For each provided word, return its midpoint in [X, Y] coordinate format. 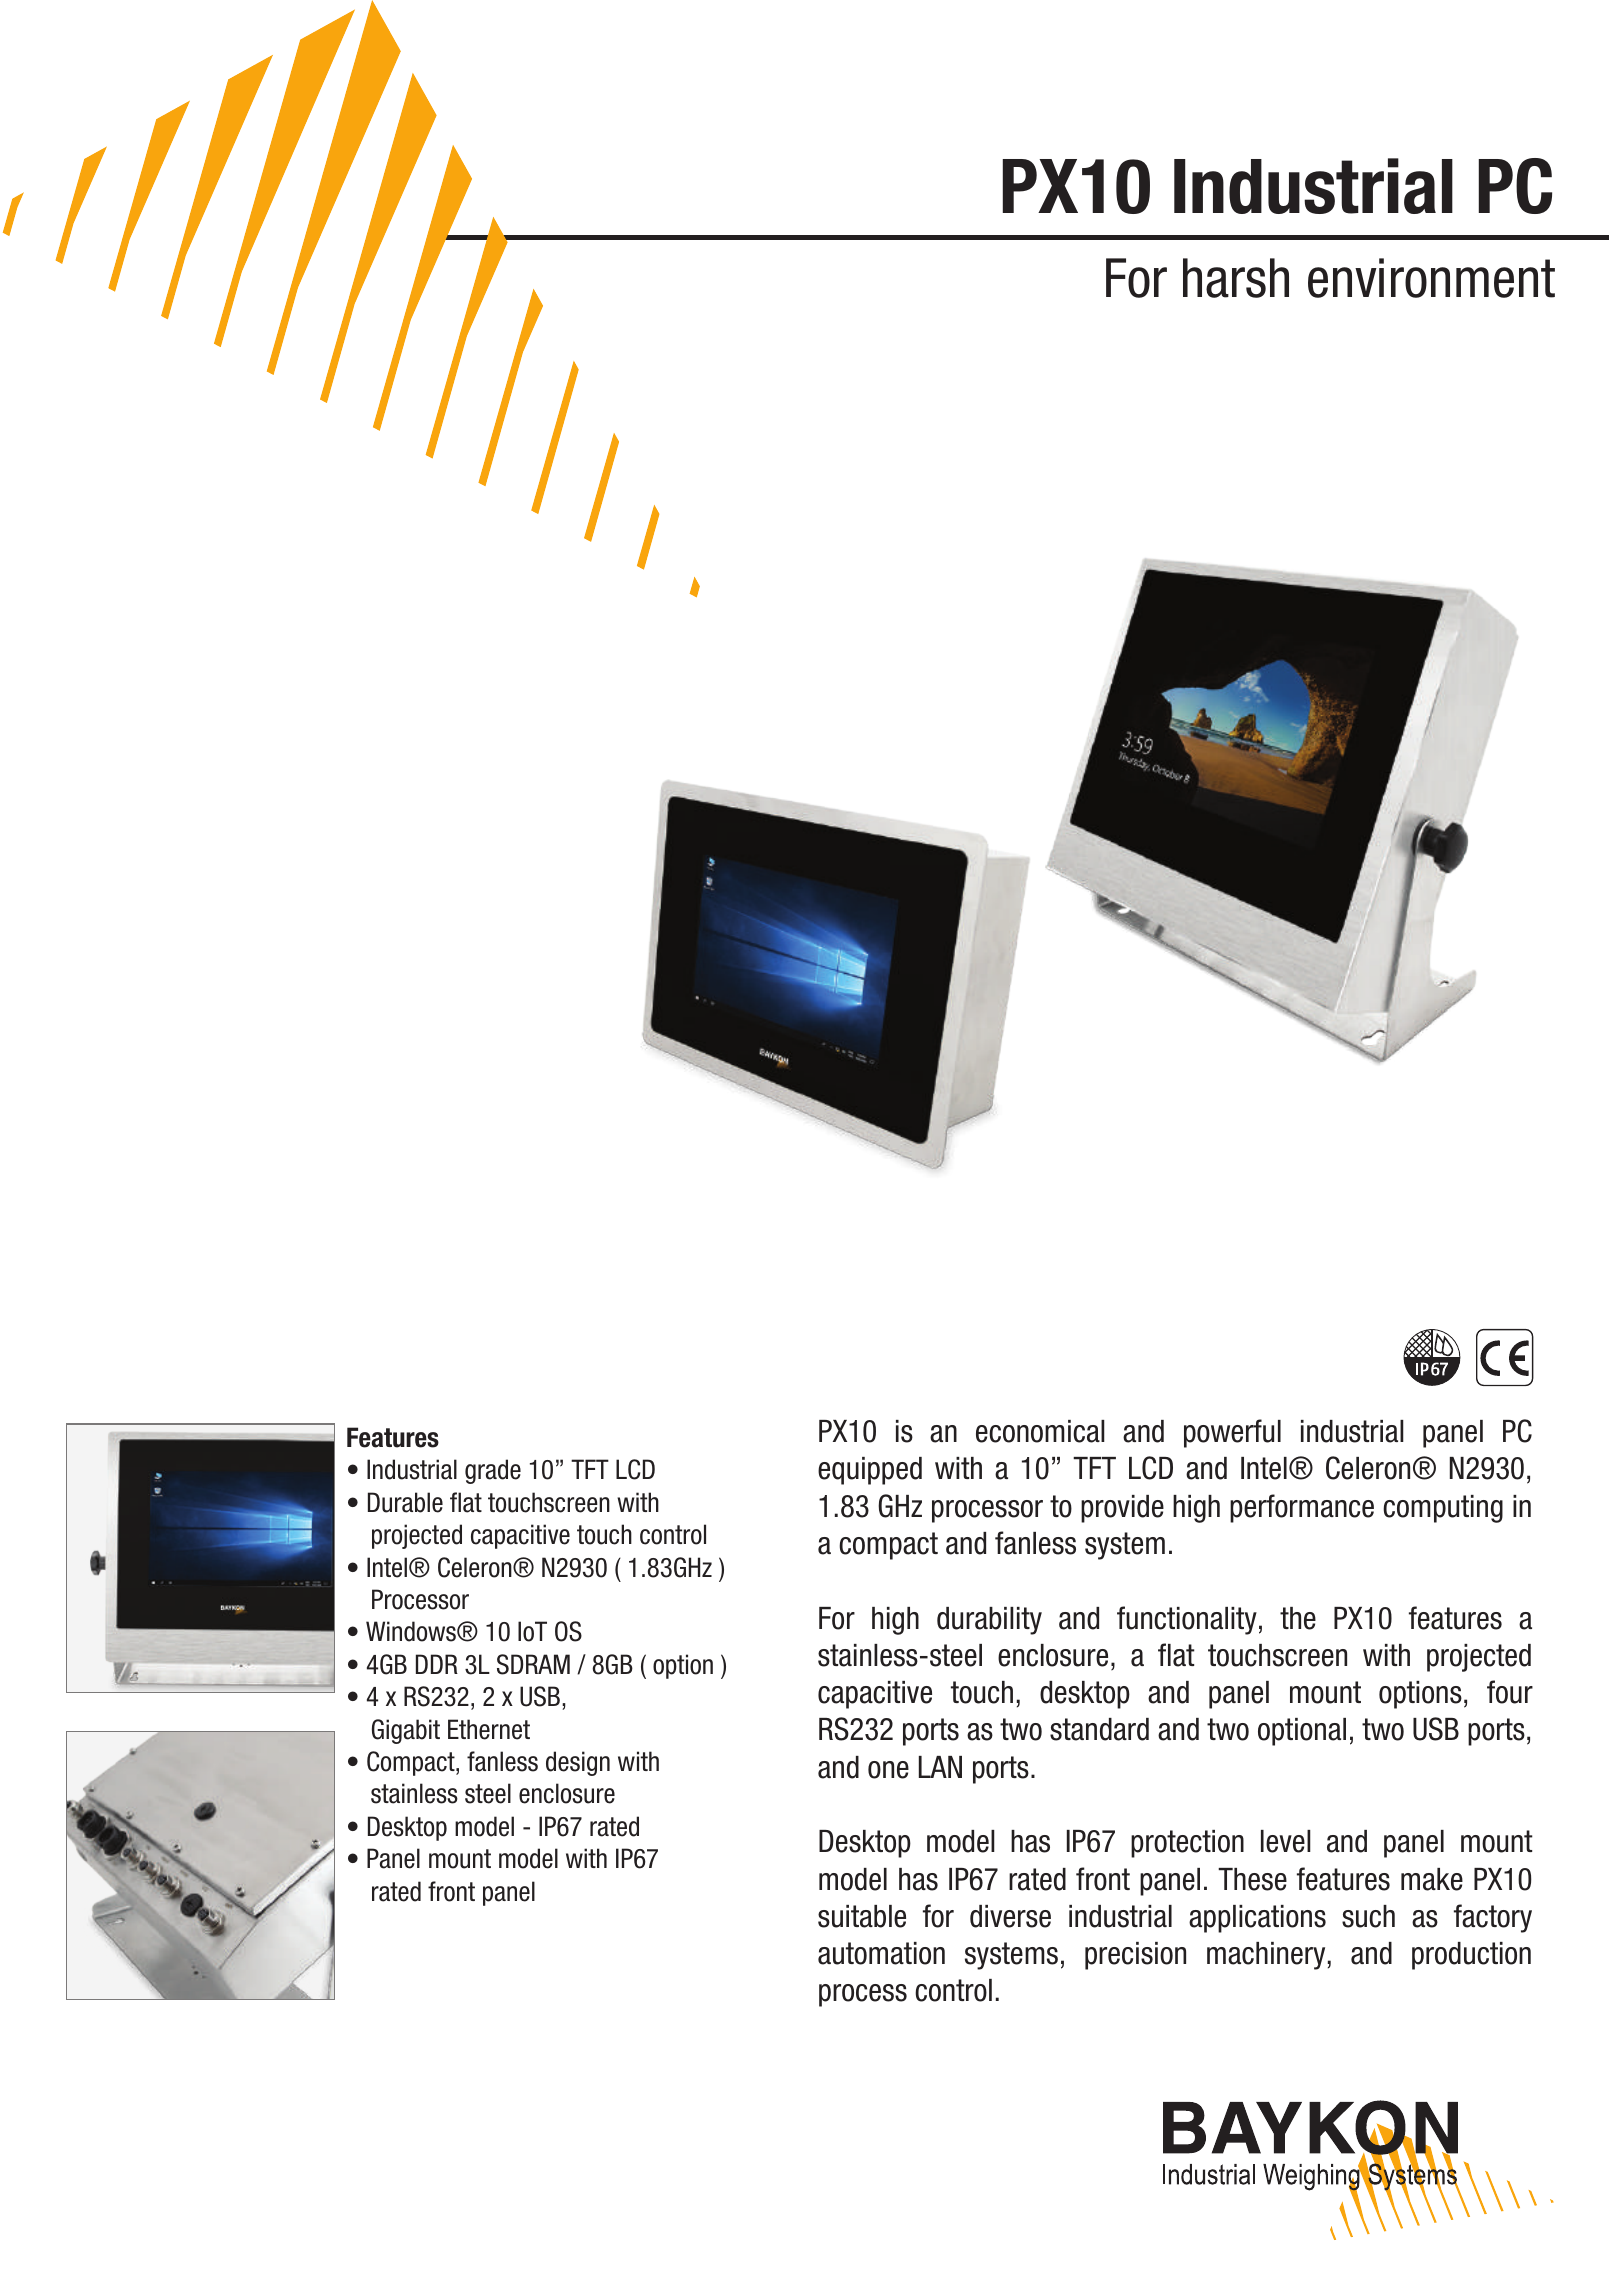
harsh [1236, 278]
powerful [1232, 1433]
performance [1302, 1508]
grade [493, 1471]
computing [1443, 1509]
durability [989, 1621]
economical [1040, 1431]
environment [1431, 278]
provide [1122, 1509]
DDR [437, 1664]
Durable [405, 1502]
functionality [1187, 1620]
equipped [870, 1471]
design [578, 1763]
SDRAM [533, 1664]
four [1510, 1692]
